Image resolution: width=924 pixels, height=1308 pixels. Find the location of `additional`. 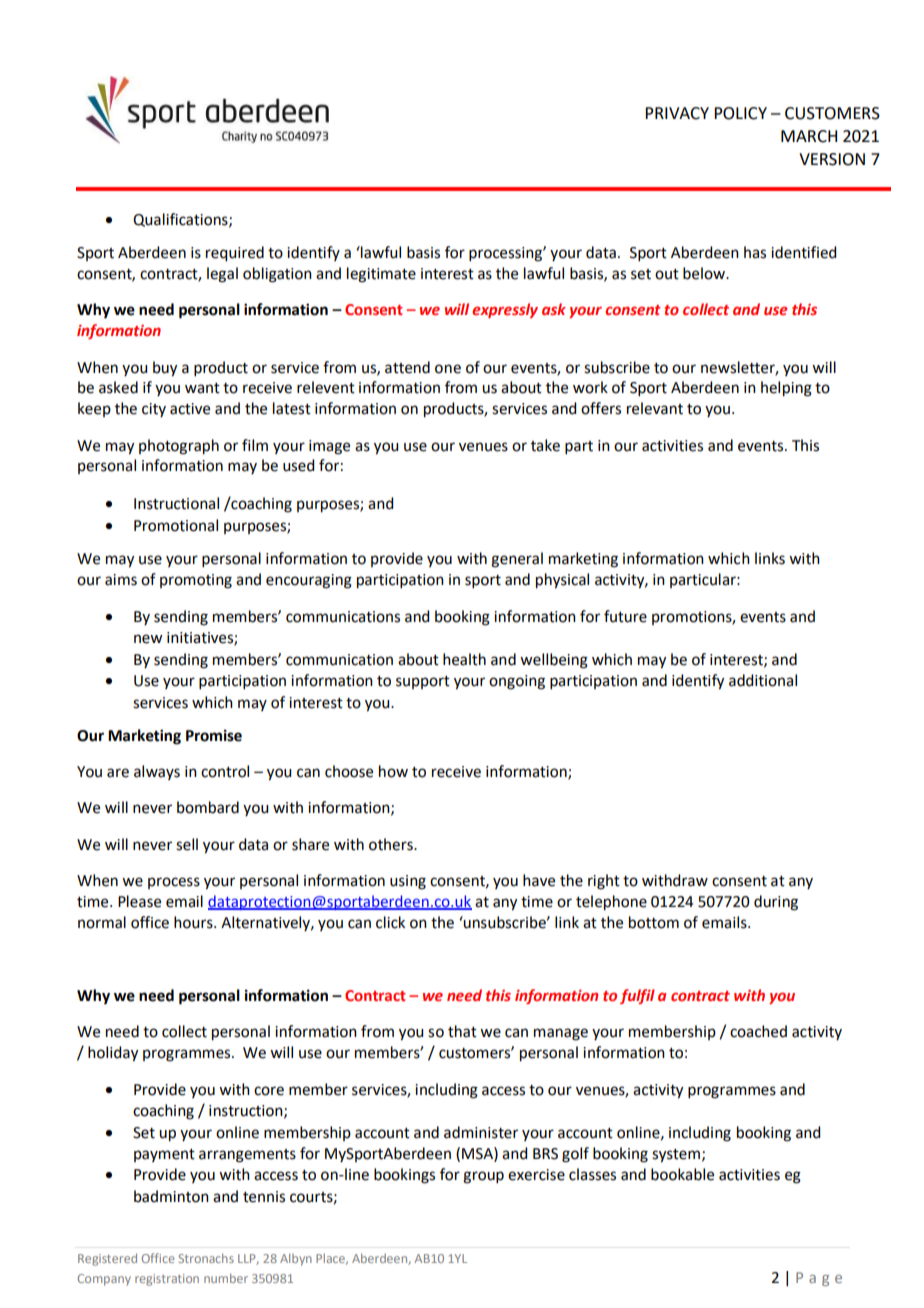

additional is located at coordinates (763, 680).
